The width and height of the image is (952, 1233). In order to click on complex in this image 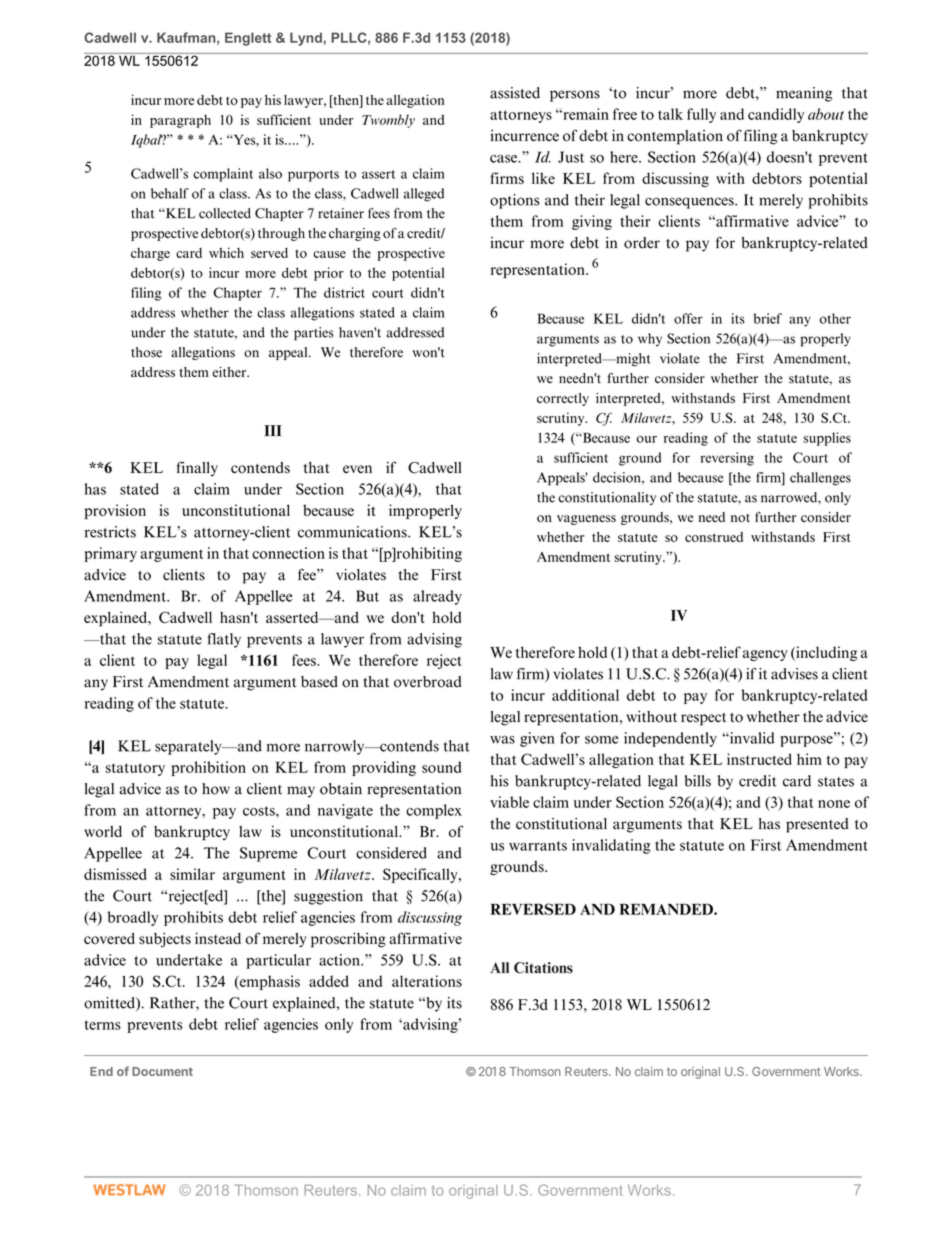, I will do `click(434, 811)`.
